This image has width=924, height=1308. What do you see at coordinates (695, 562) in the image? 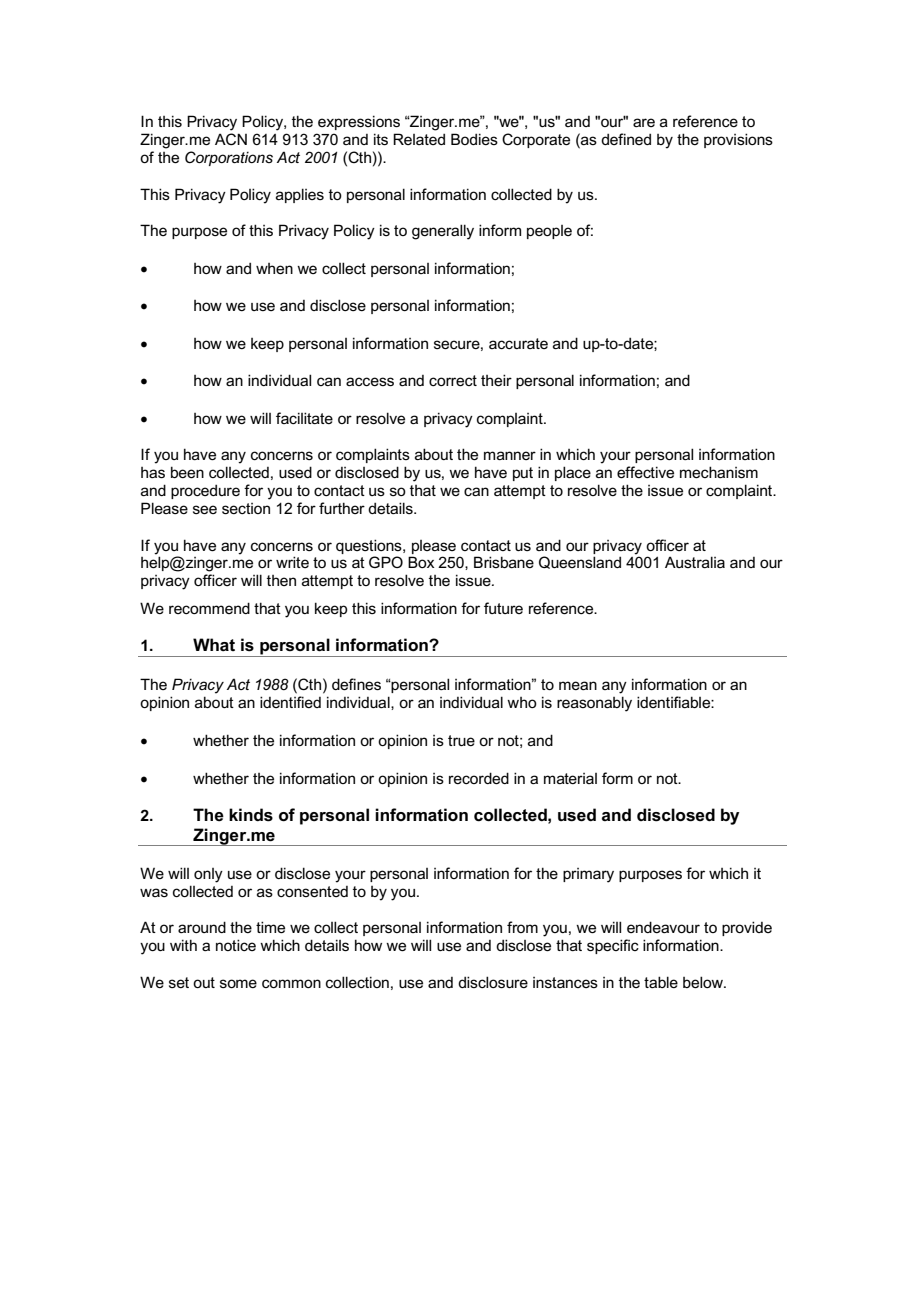
I see `Australia` at bounding box center [695, 562].
